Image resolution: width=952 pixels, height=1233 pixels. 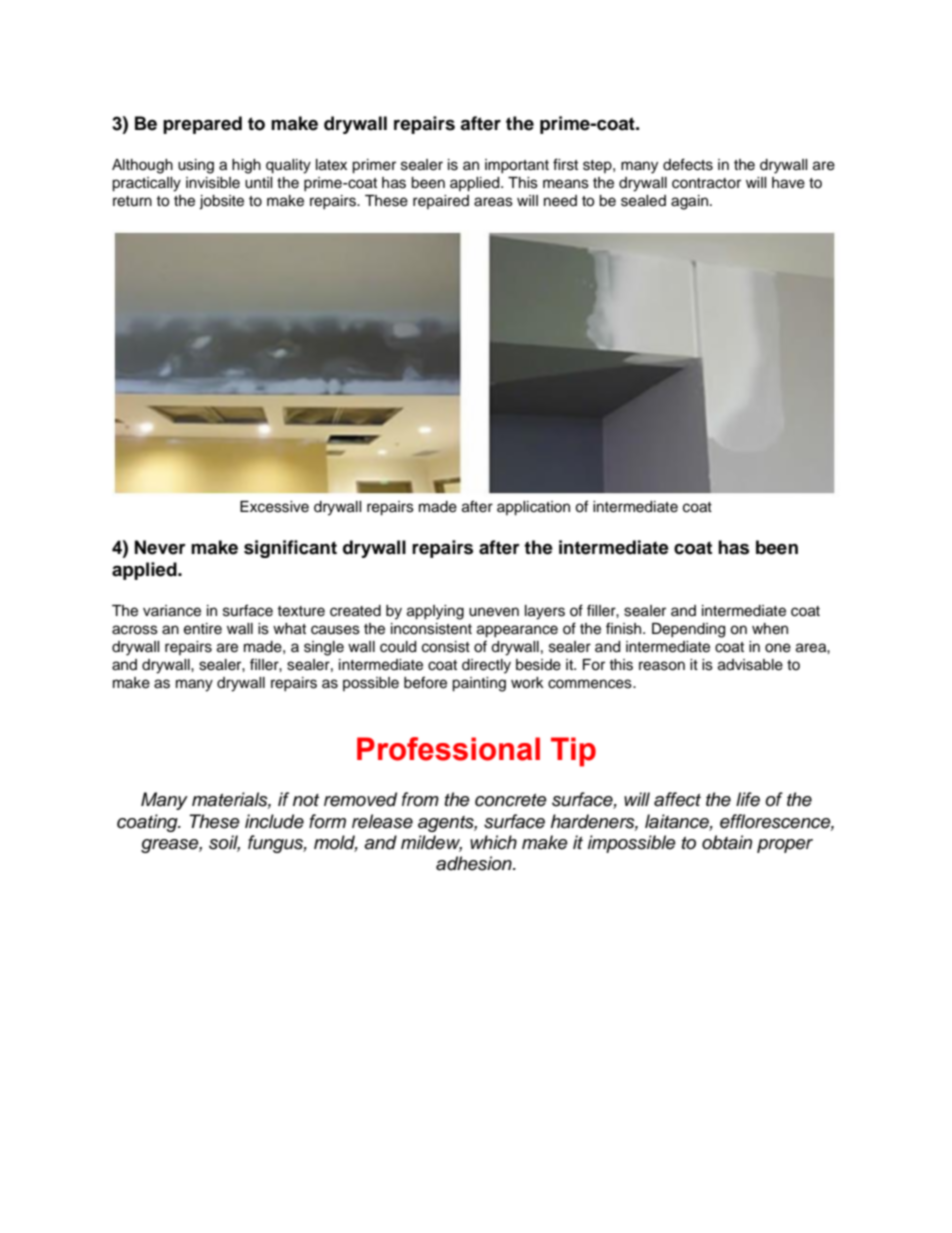 What do you see at coordinates (533, 508) in the screenshot?
I see `application` at bounding box center [533, 508].
